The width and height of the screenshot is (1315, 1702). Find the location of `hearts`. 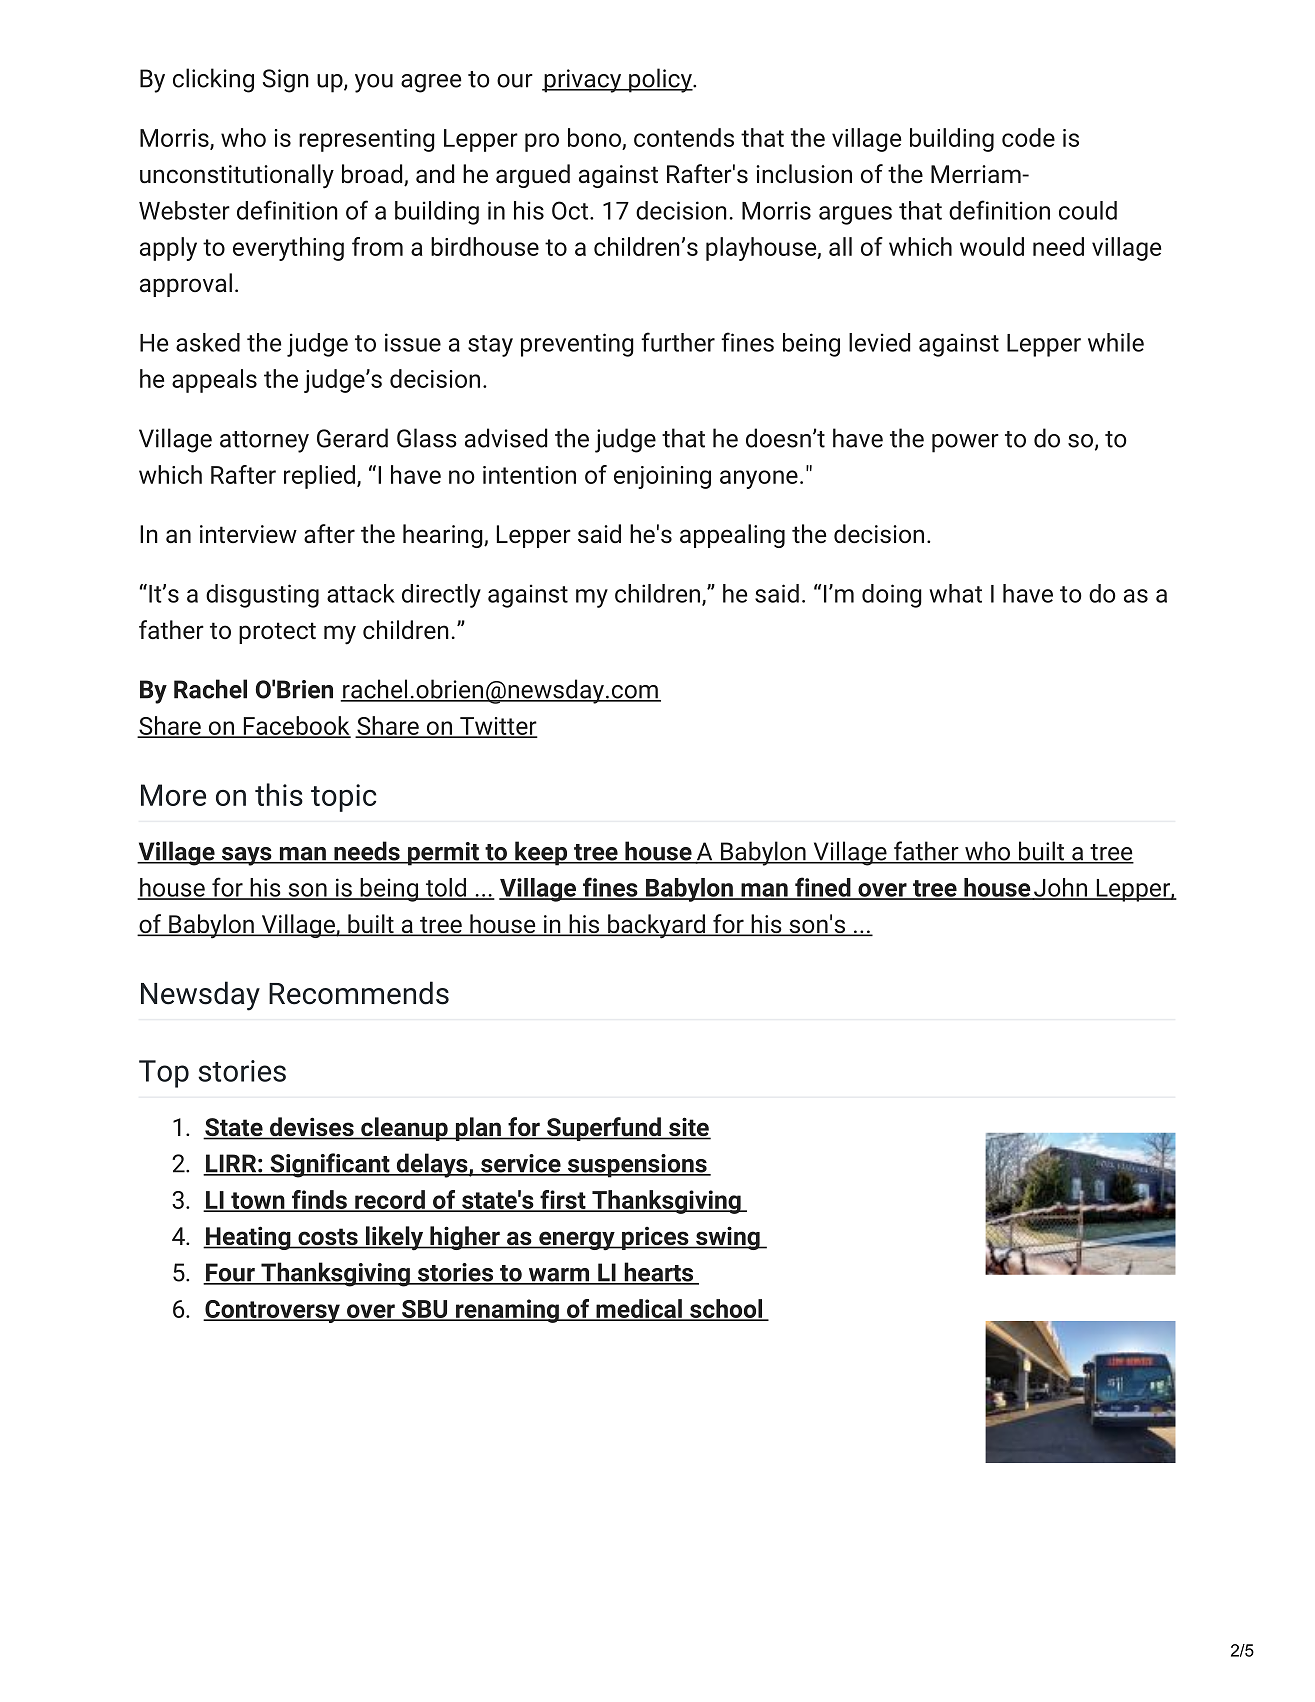

hearts is located at coordinates (659, 1273).
